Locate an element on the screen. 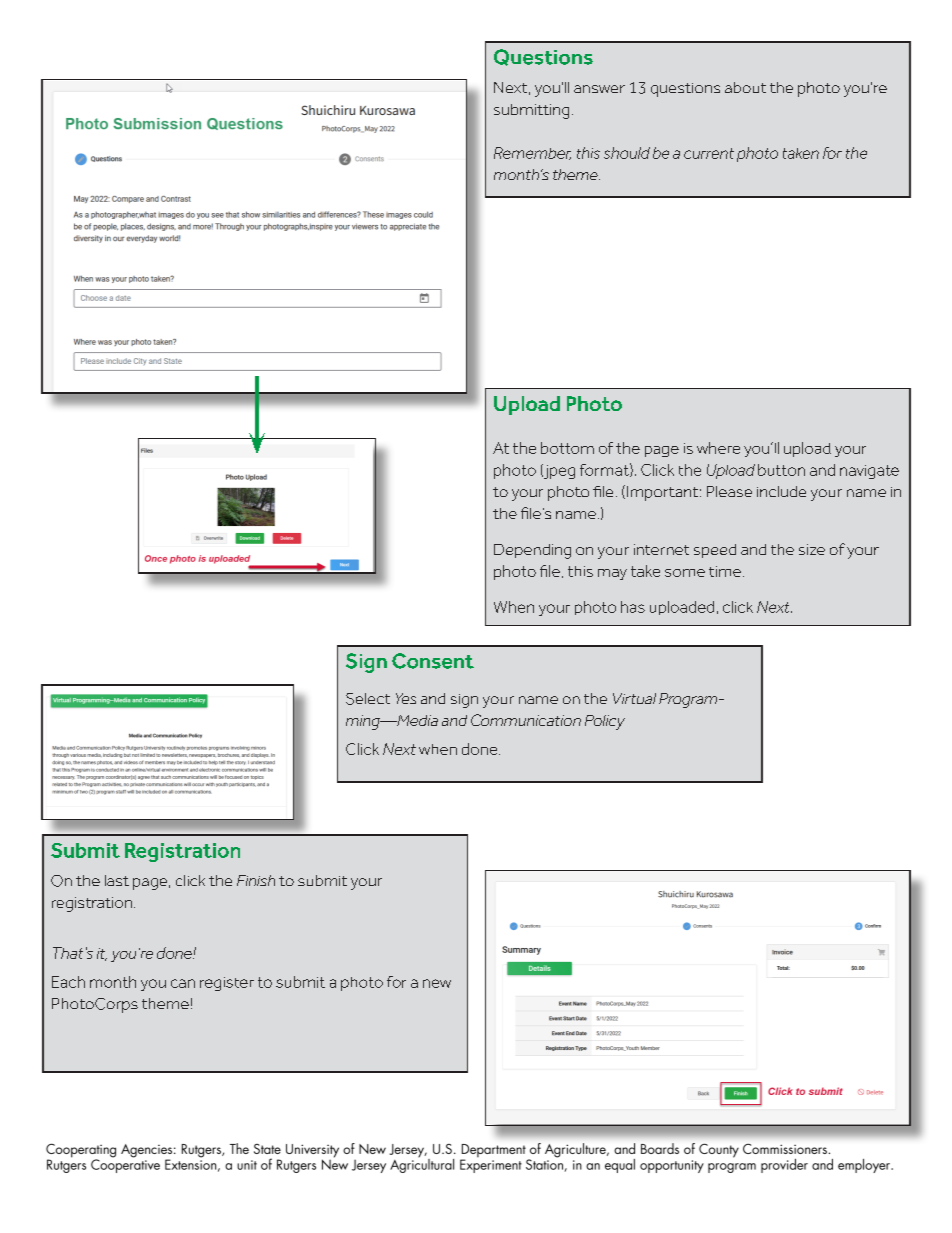 The height and width of the screenshot is (1233, 952). Communication is located at coordinates (526, 720).
